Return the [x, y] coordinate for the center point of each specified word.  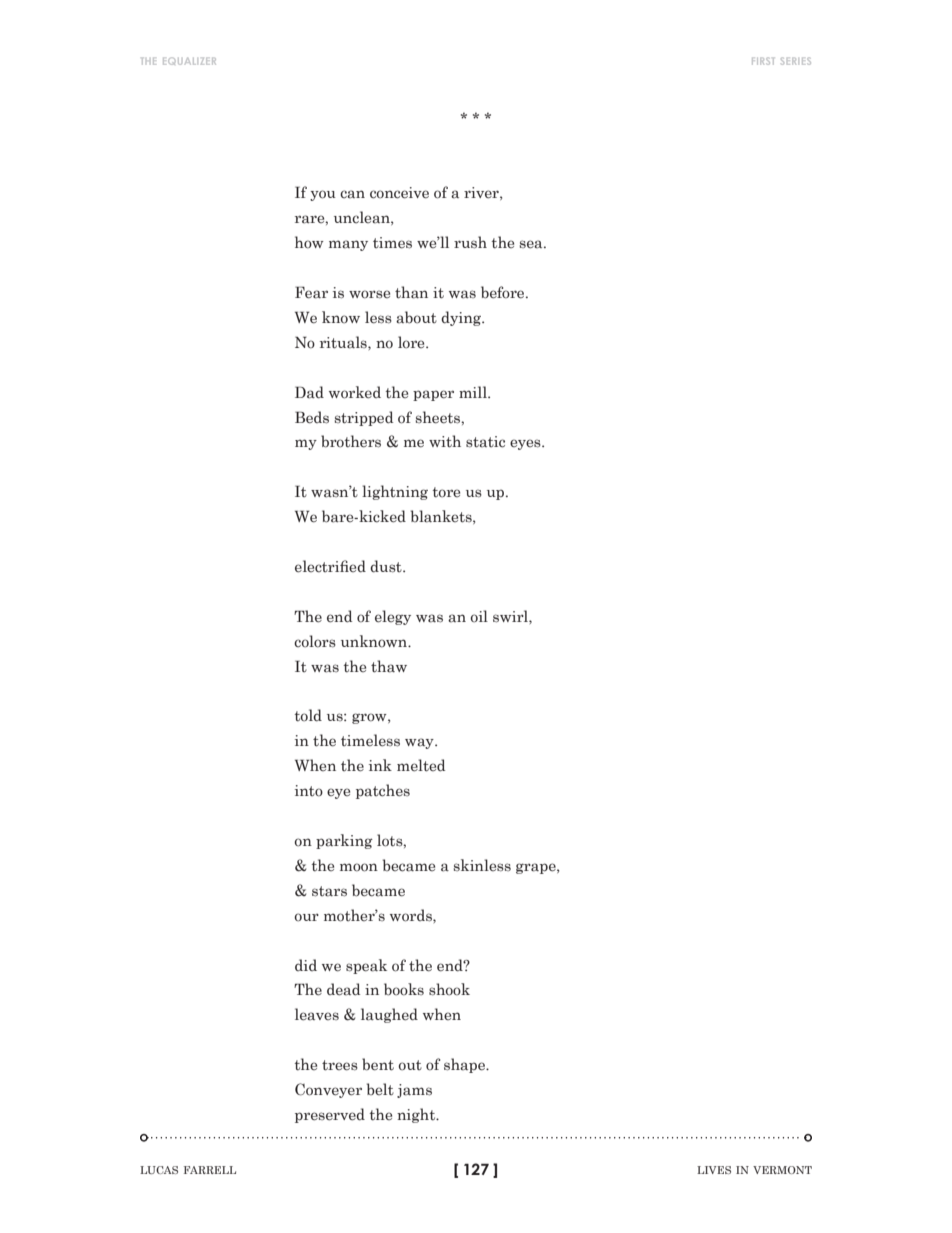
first [763, 61]
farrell [210, 1170]
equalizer [189, 61]
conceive [399, 193]
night [417, 1115]
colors [315, 641]
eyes [526, 444]
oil [479, 616]
